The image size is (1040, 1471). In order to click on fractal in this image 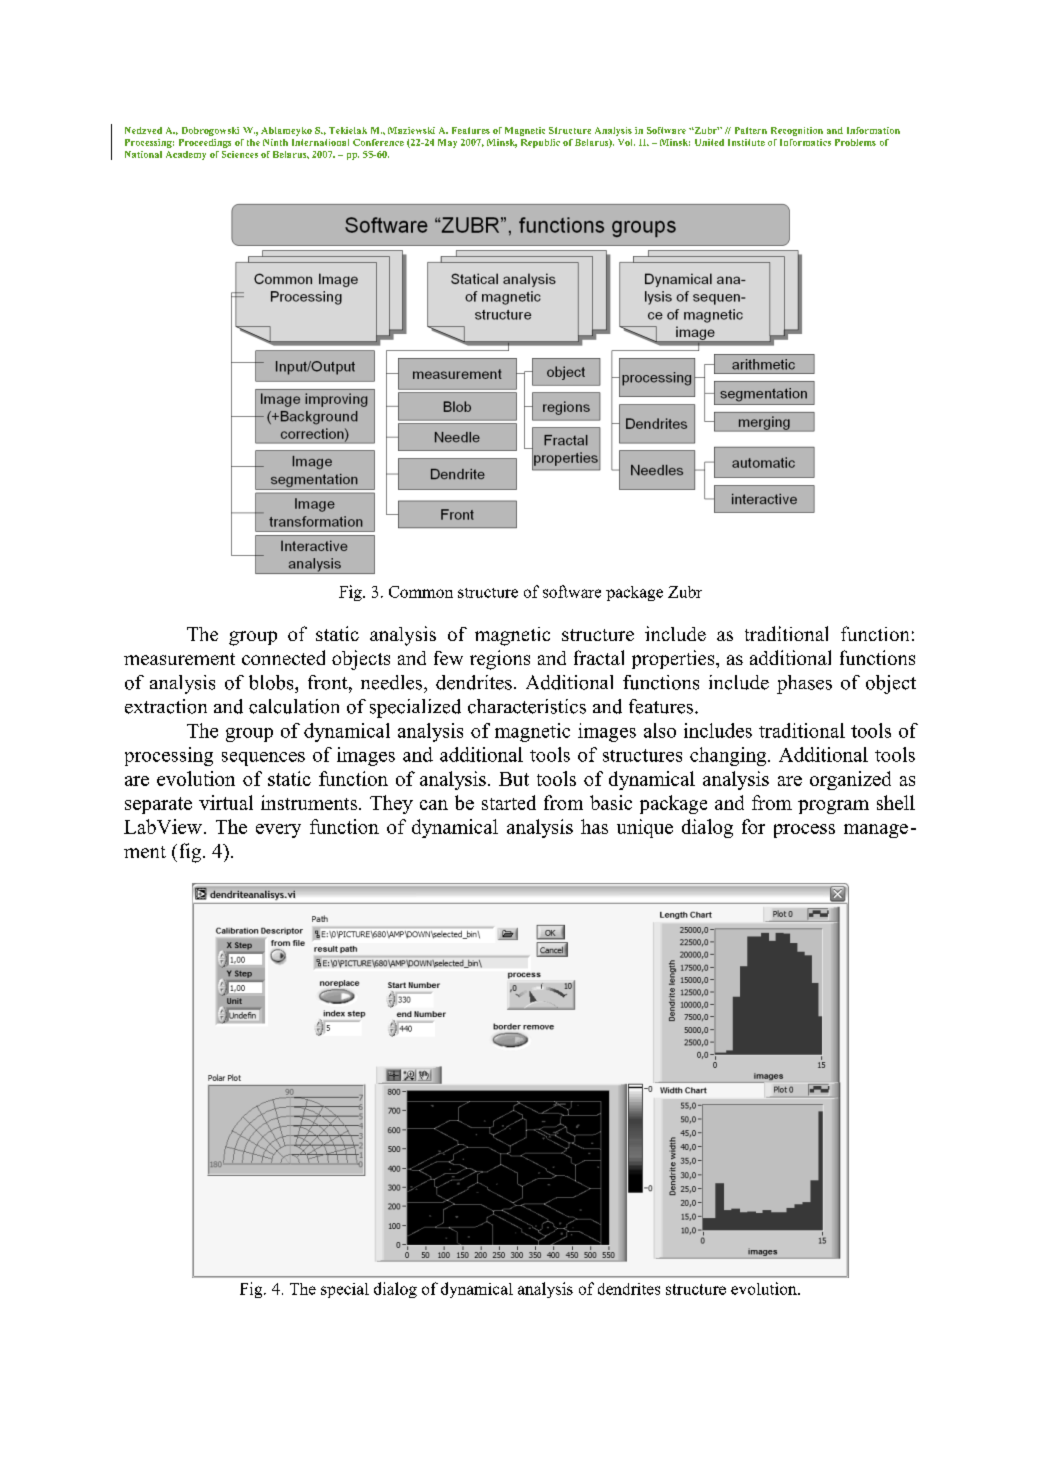, I will do `click(599, 657)`.
